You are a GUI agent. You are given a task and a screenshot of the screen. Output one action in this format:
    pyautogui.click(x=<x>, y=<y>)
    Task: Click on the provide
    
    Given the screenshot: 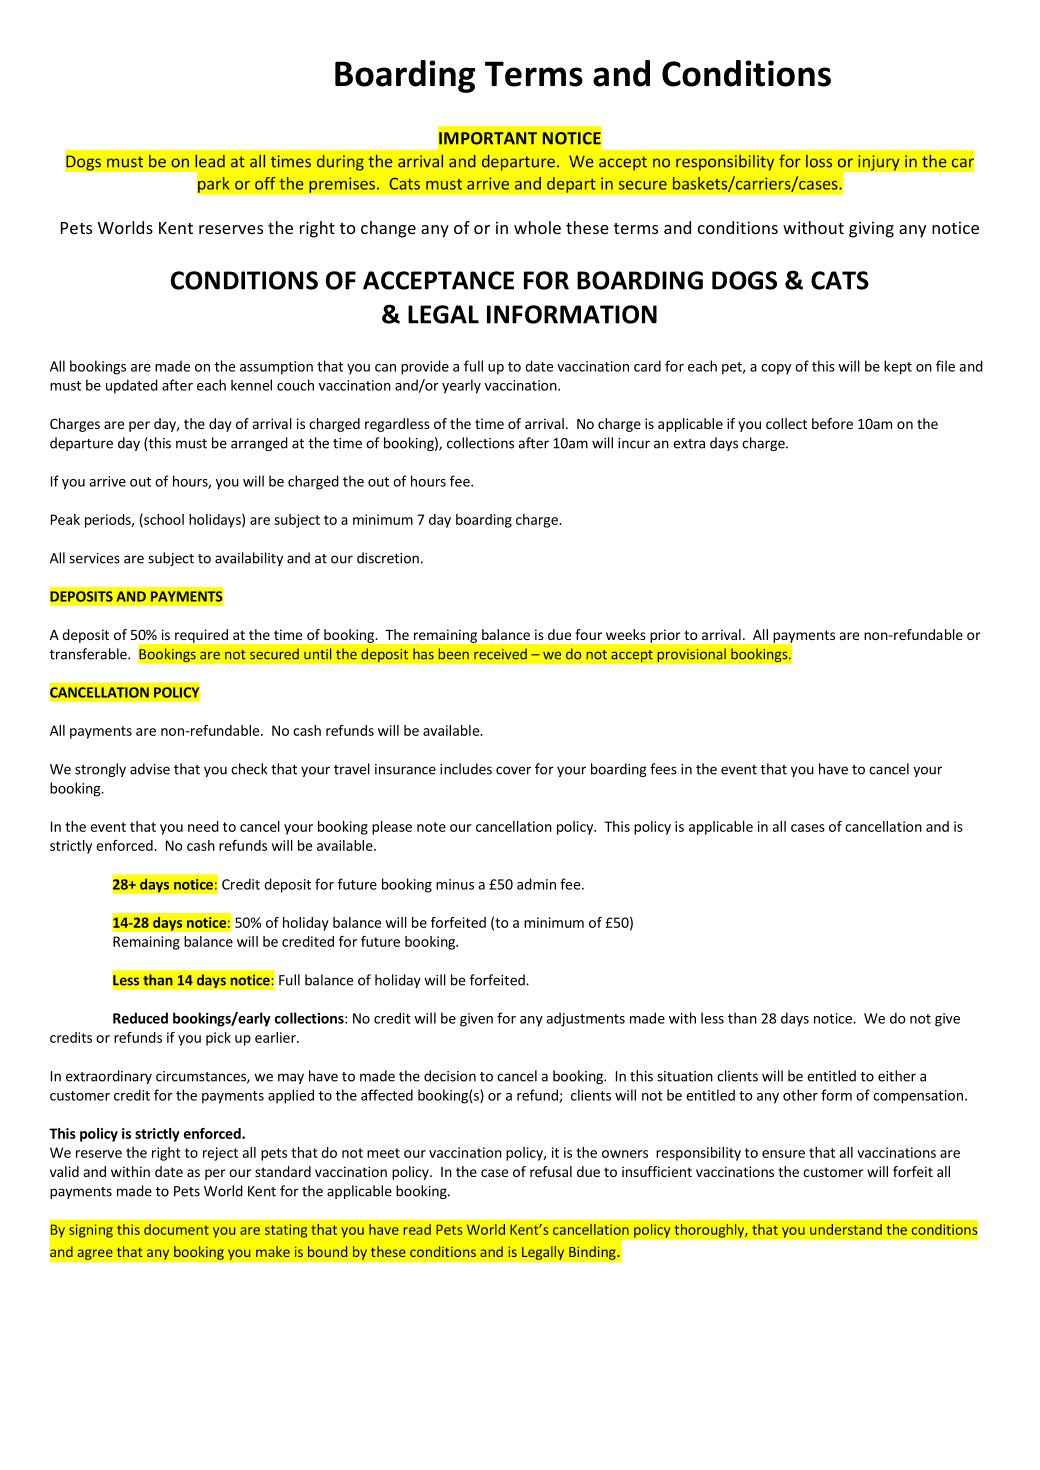 What is the action you would take?
    pyautogui.click(x=425, y=367)
